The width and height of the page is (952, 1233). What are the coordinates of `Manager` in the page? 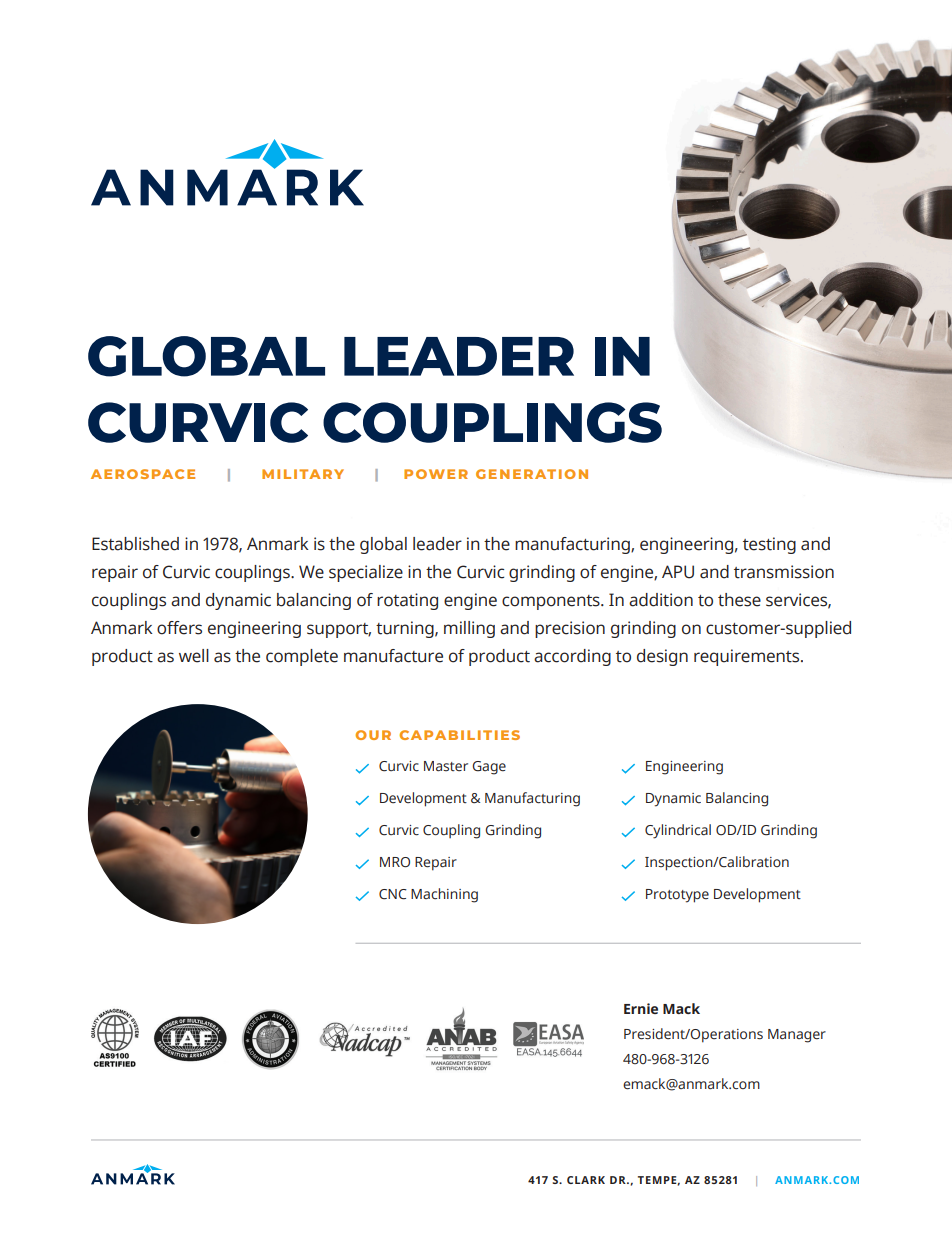 It's located at (797, 1036).
